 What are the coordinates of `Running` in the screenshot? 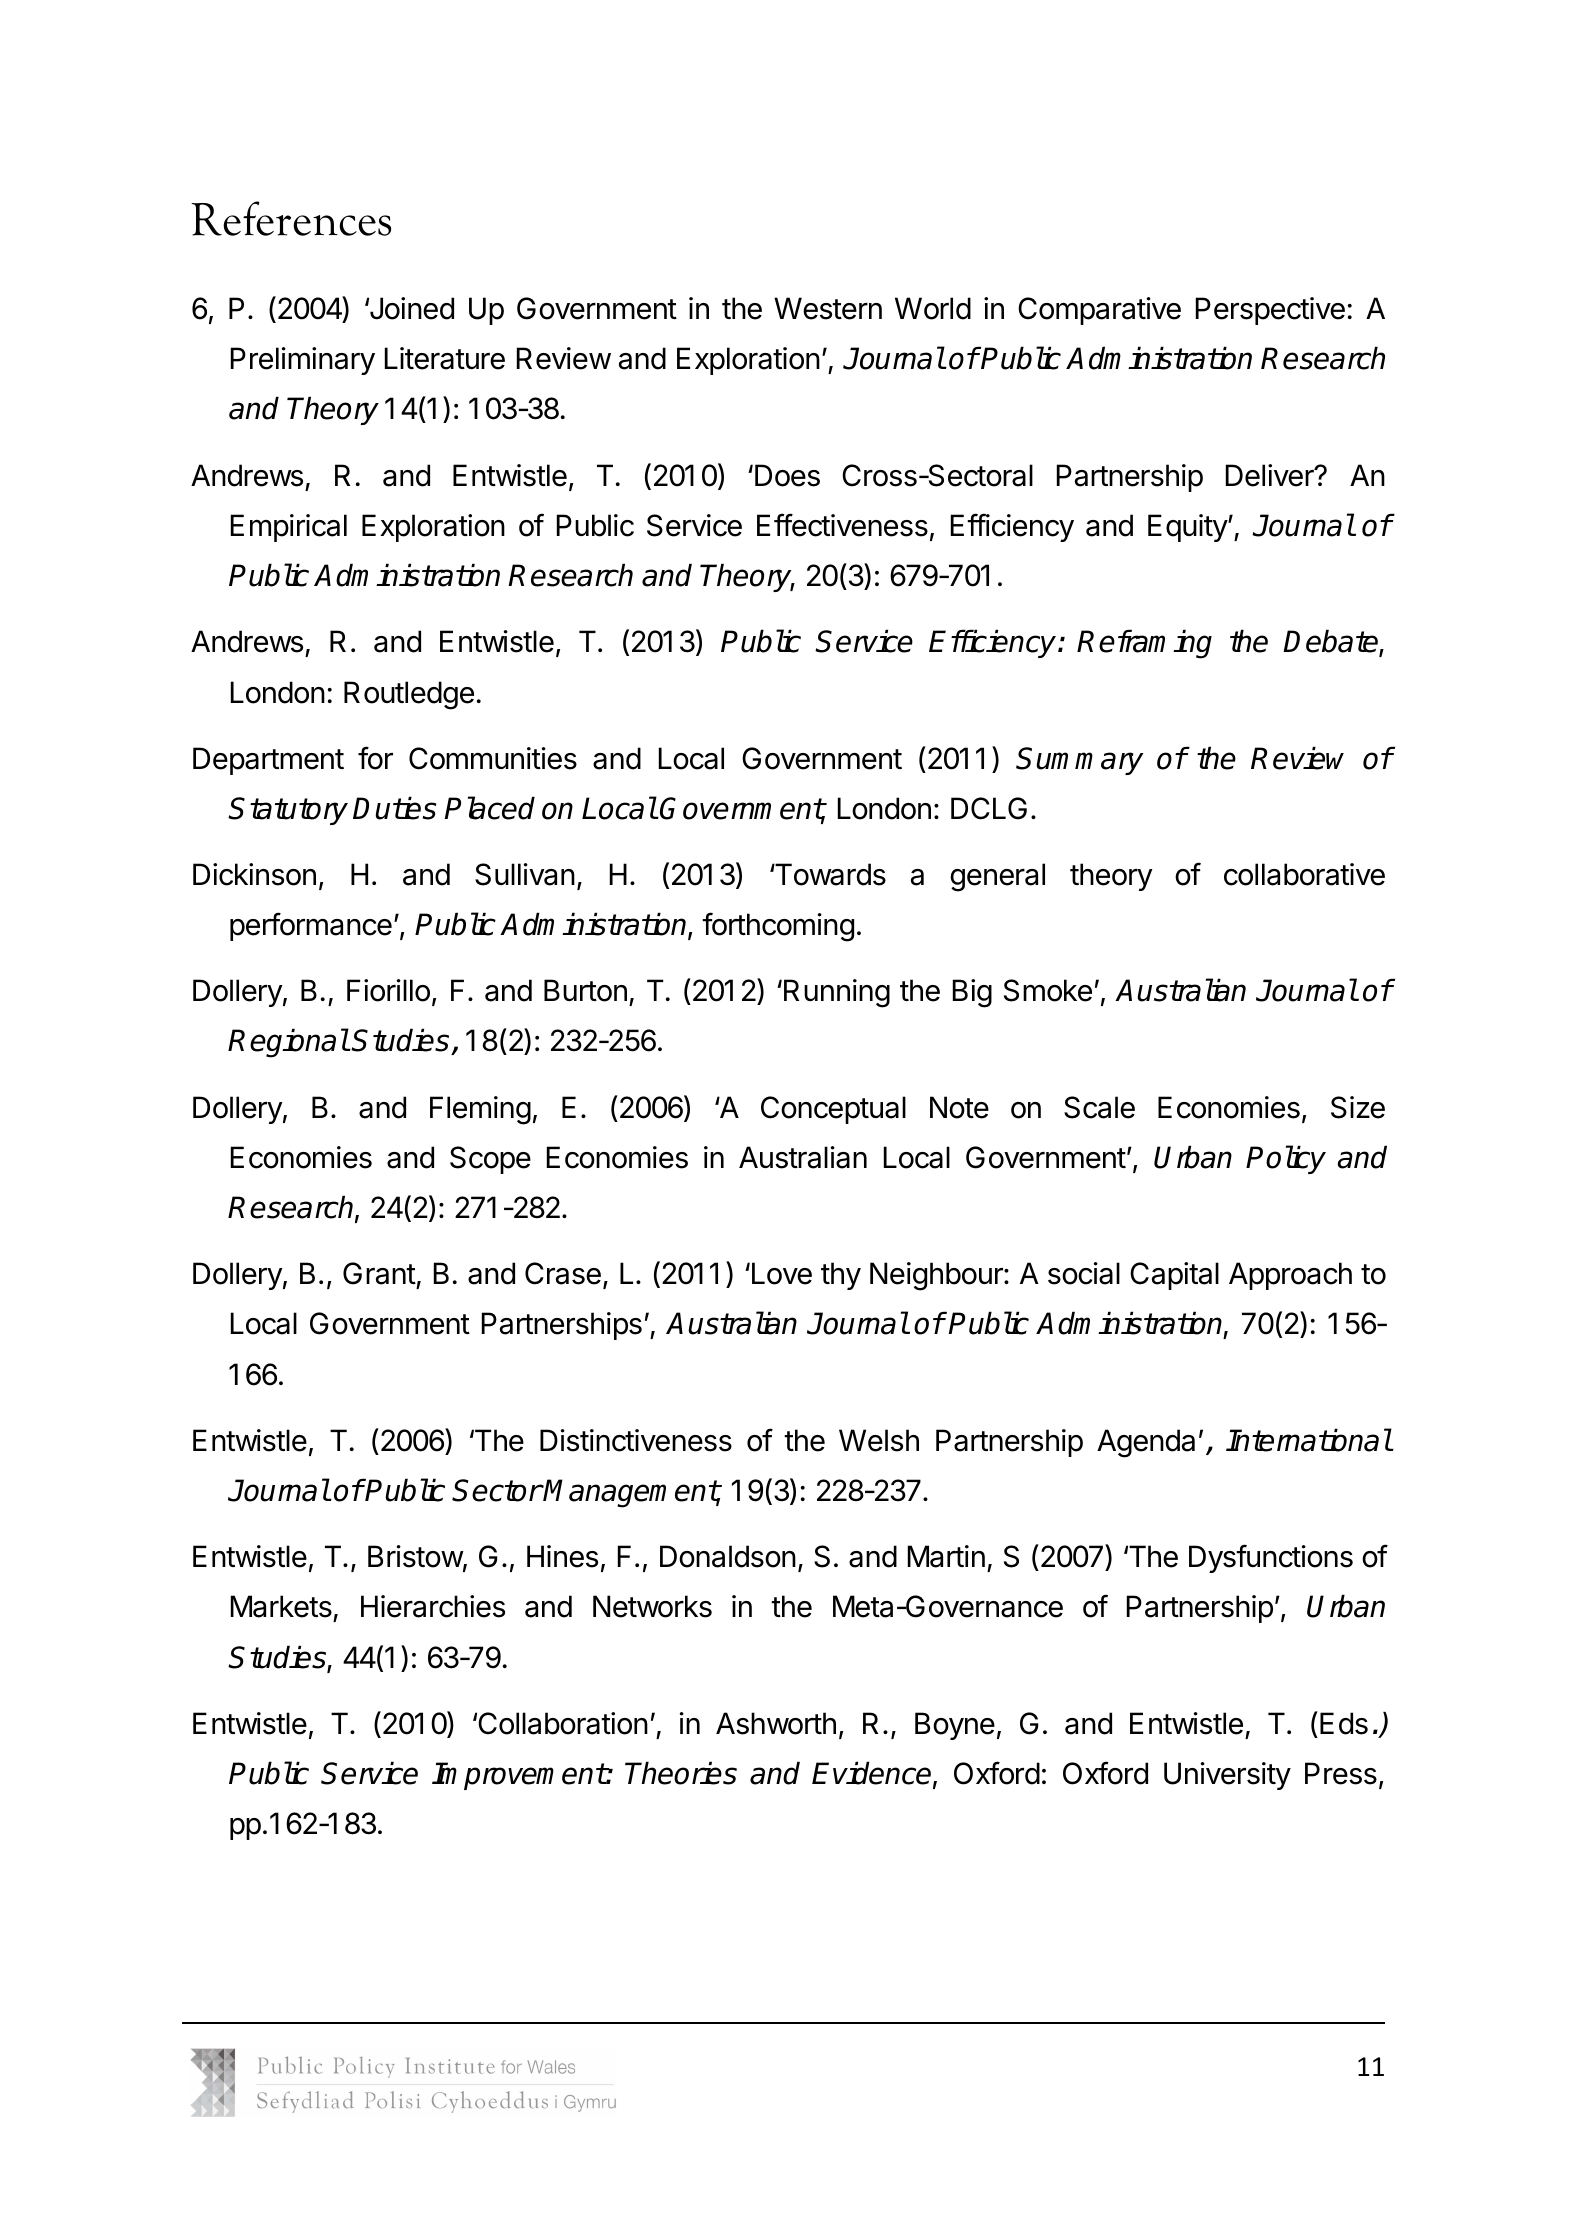 It's located at (837, 993).
